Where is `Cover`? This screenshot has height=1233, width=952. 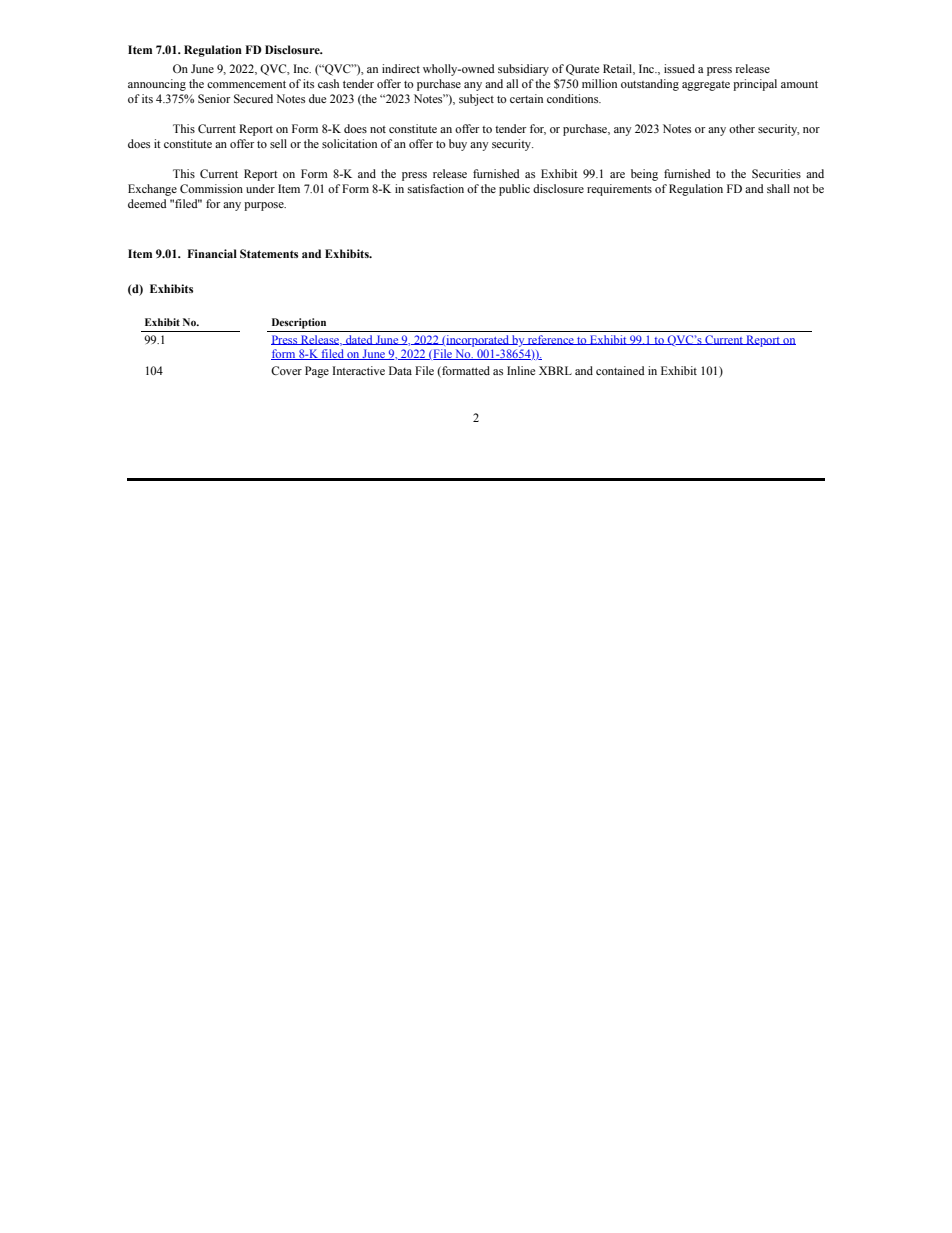
Cover is located at coordinates (286, 370).
